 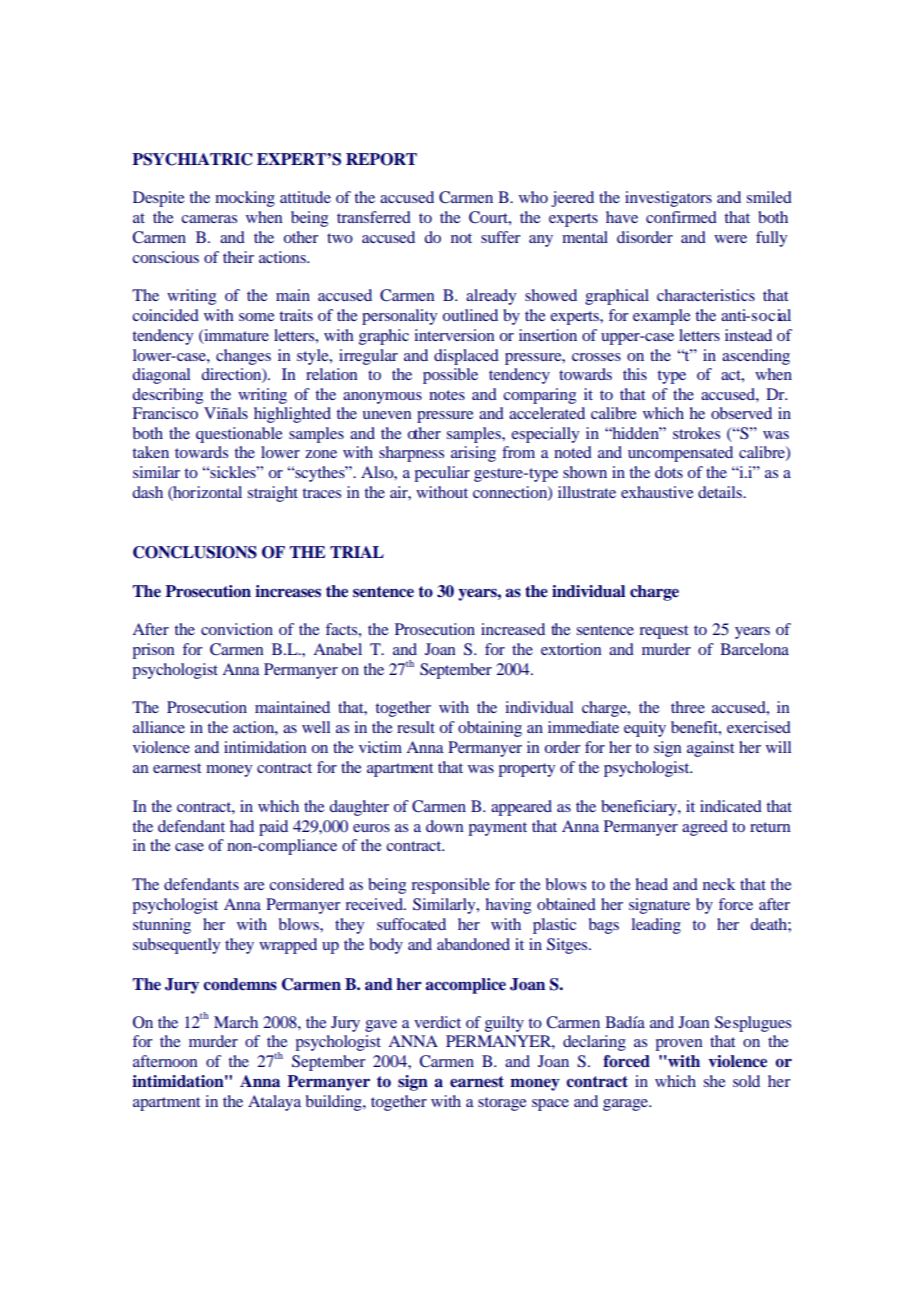 What do you see at coordinates (668, 199) in the screenshot?
I see `investigators` at bounding box center [668, 199].
